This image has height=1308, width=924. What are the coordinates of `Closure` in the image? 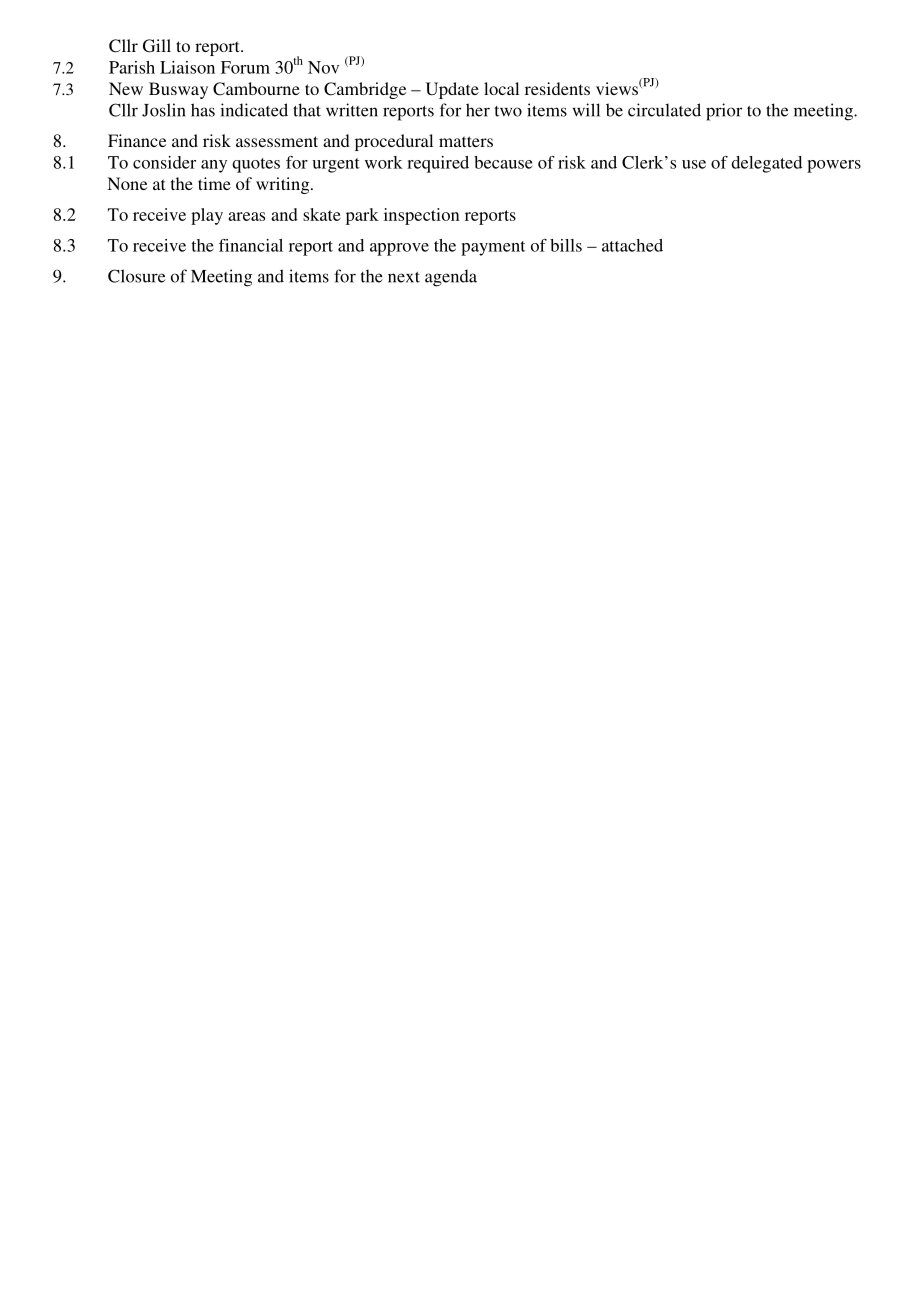 It's located at (136, 276).
